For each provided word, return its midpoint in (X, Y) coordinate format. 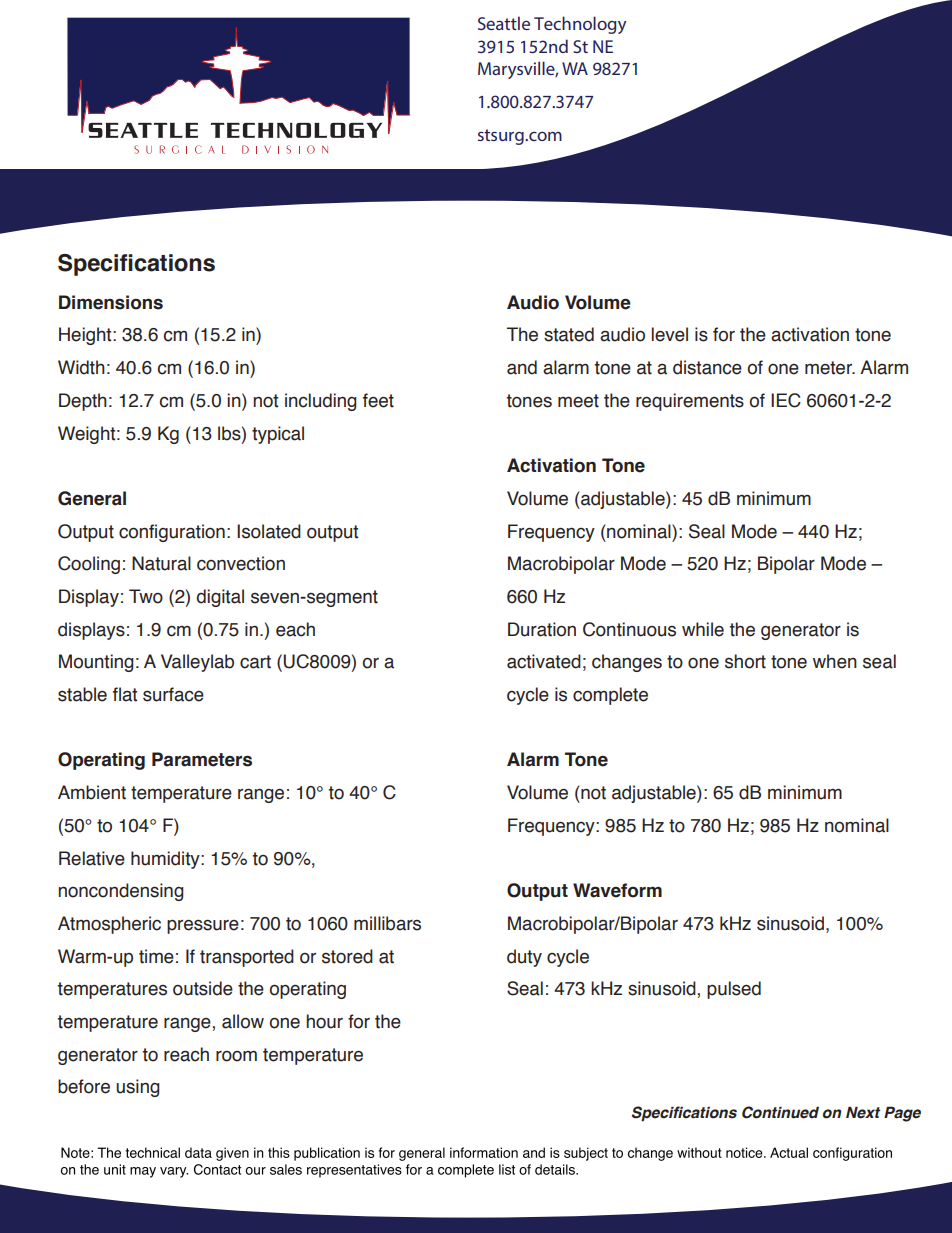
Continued (780, 1112)
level (670, 334)
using (137, 1088)
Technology (580, 25)
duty (524, 958)
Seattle (504, 23)
